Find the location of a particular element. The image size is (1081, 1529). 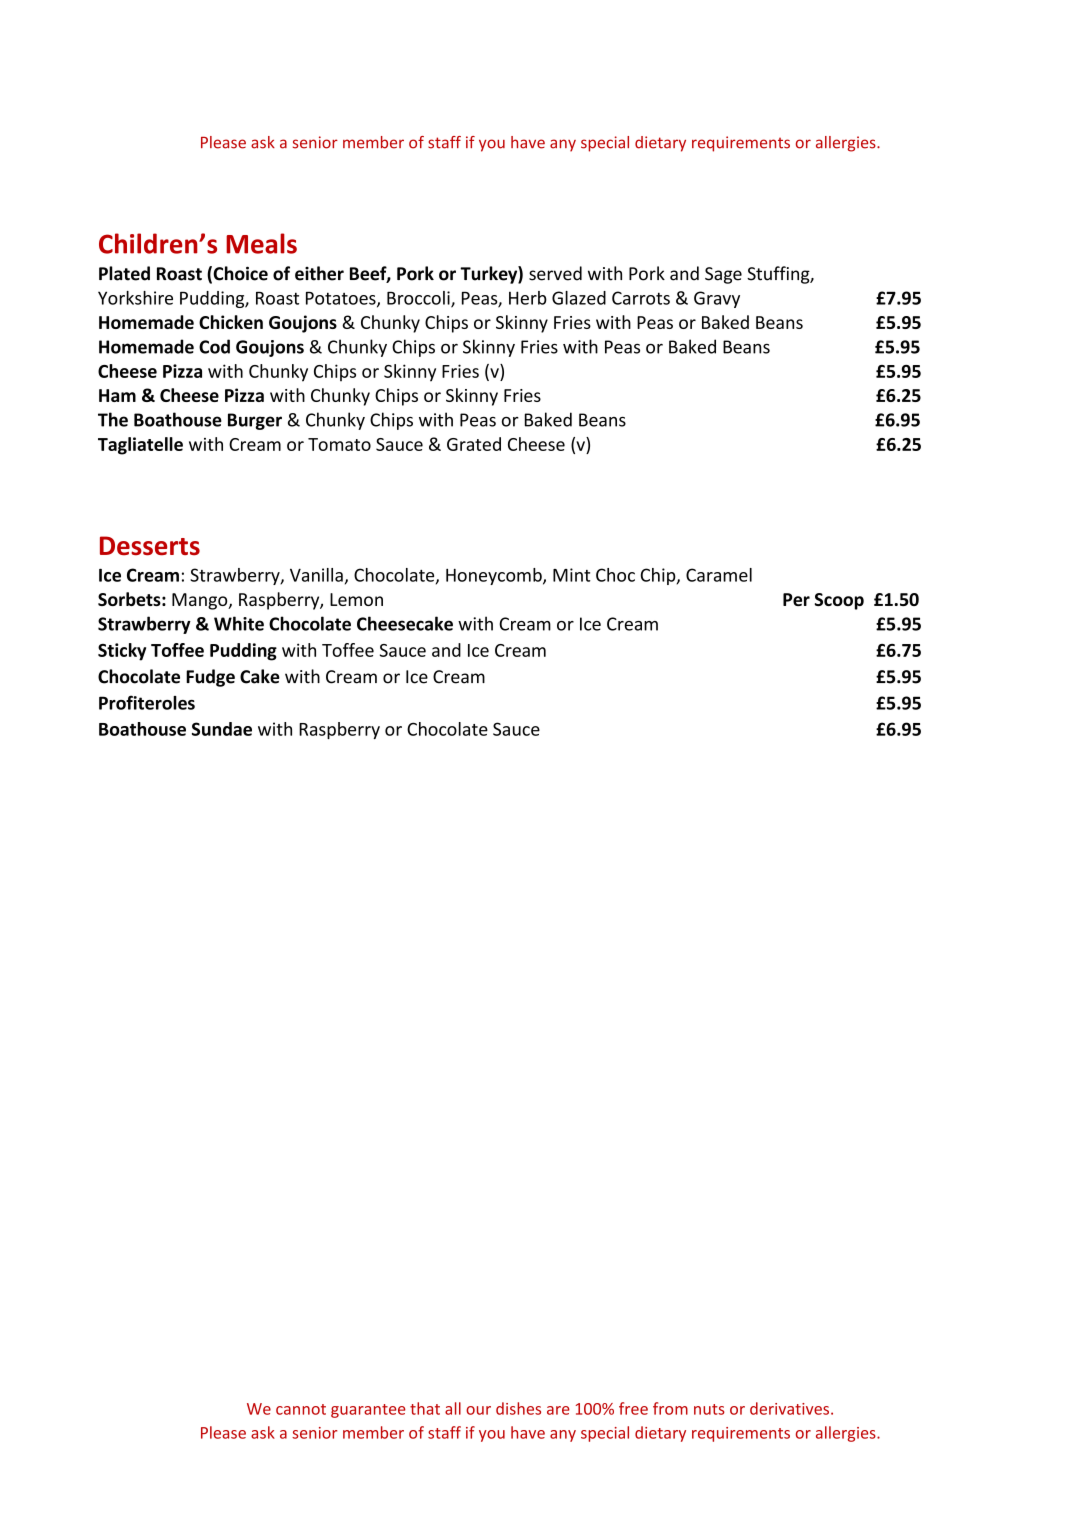

derivatives is located at coordinates (791, 1408).
